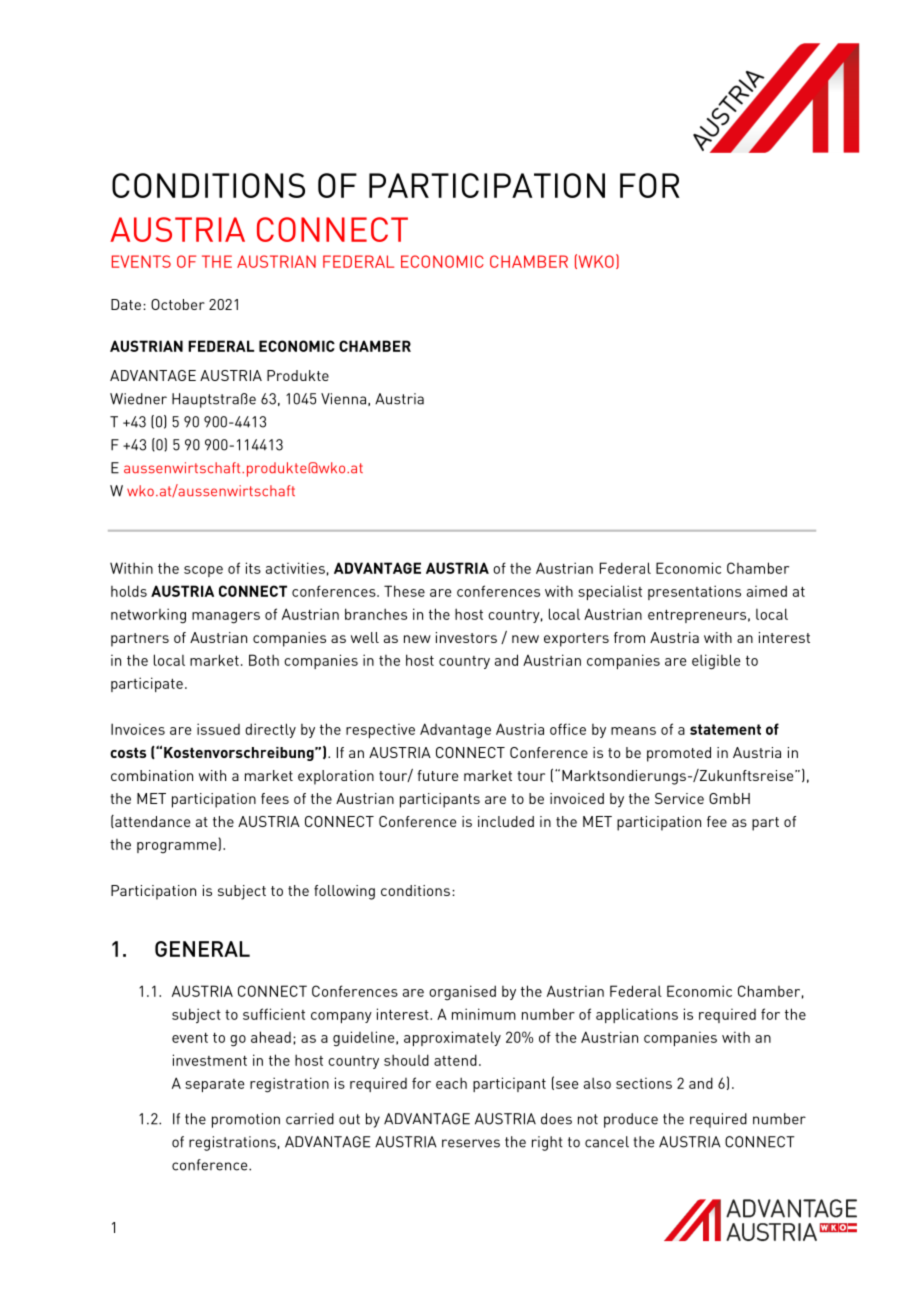 This page has width=924, height=1308. I want to click on reserves, so click(471, 1143).
